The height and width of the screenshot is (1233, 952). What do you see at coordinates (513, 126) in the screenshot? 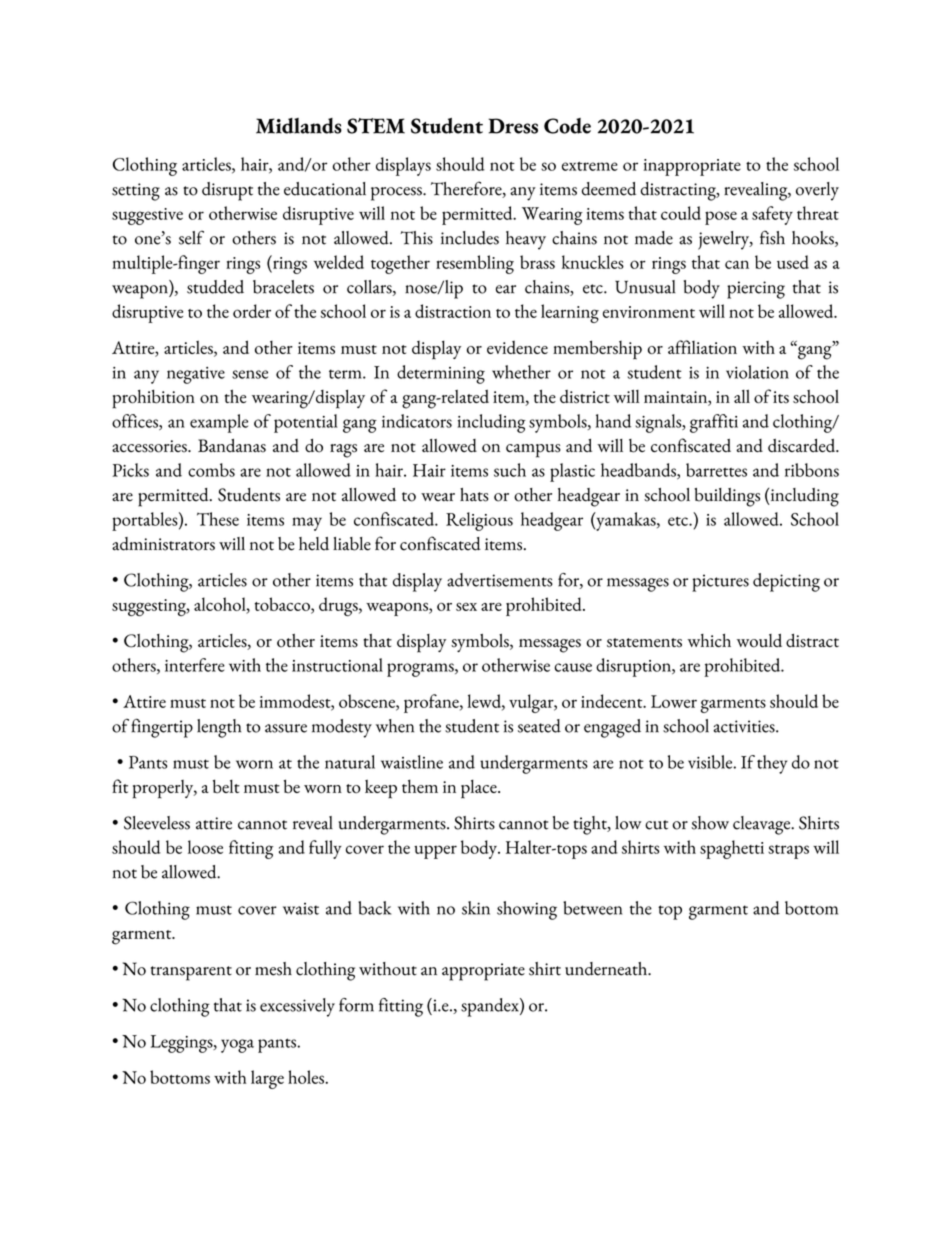
I see `Dress` at bounding box center [513, 126].
